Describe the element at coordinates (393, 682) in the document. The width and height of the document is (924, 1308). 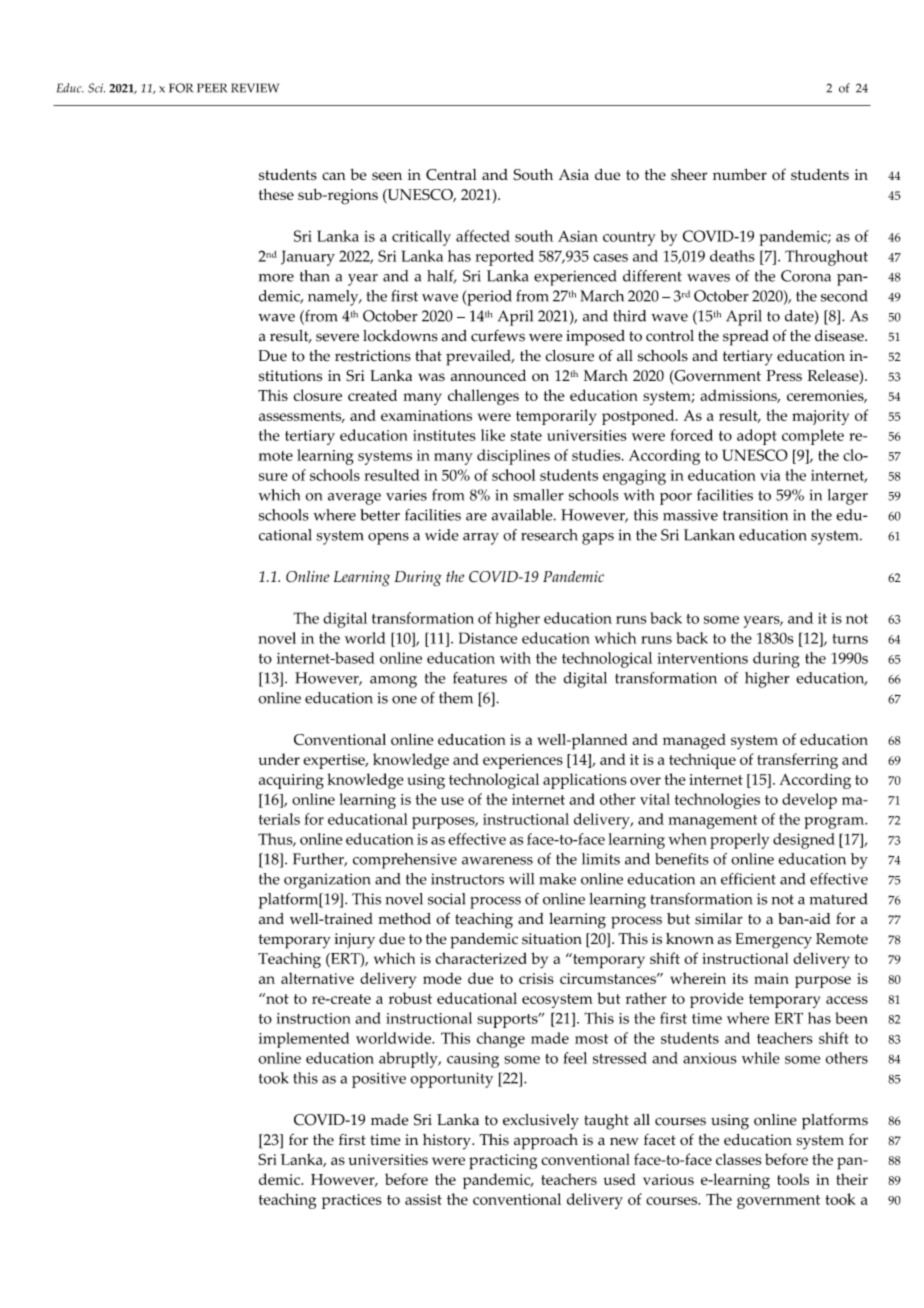
I see `among` at that location.
